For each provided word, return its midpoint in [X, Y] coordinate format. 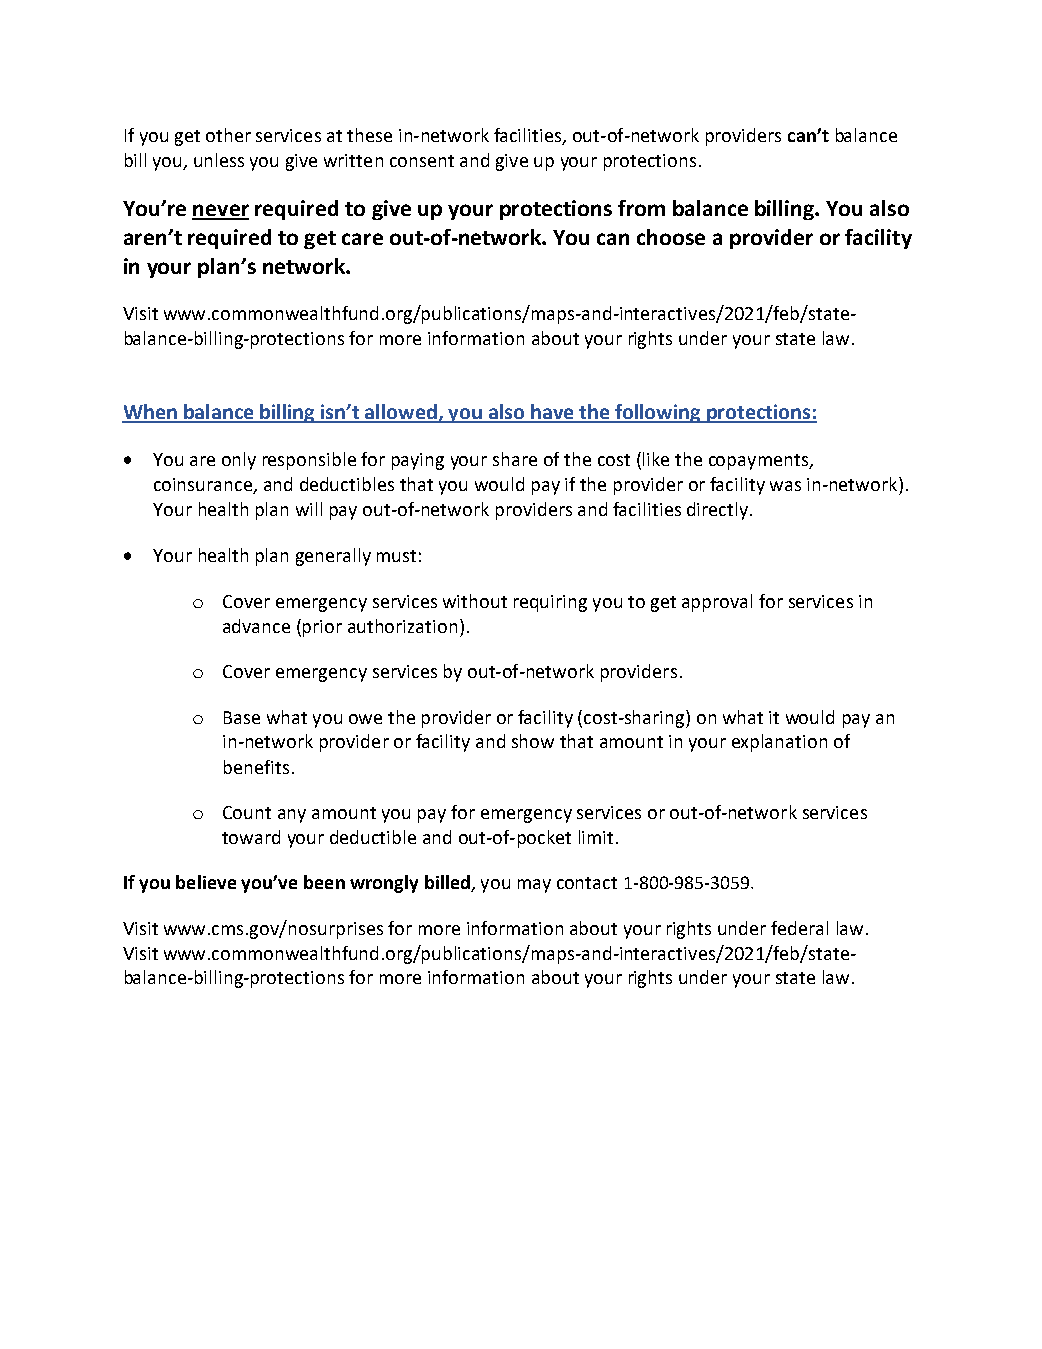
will [309, 509]
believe [206, 882]
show [533, 741]
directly [719, 511]
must [396, 556]
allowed [401, 413]
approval [717, 603]
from [641, 208]
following [658, 413]
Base [242, 717]
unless [219, 160]
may [534, 886]
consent [422, 161]
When [150, 413]
